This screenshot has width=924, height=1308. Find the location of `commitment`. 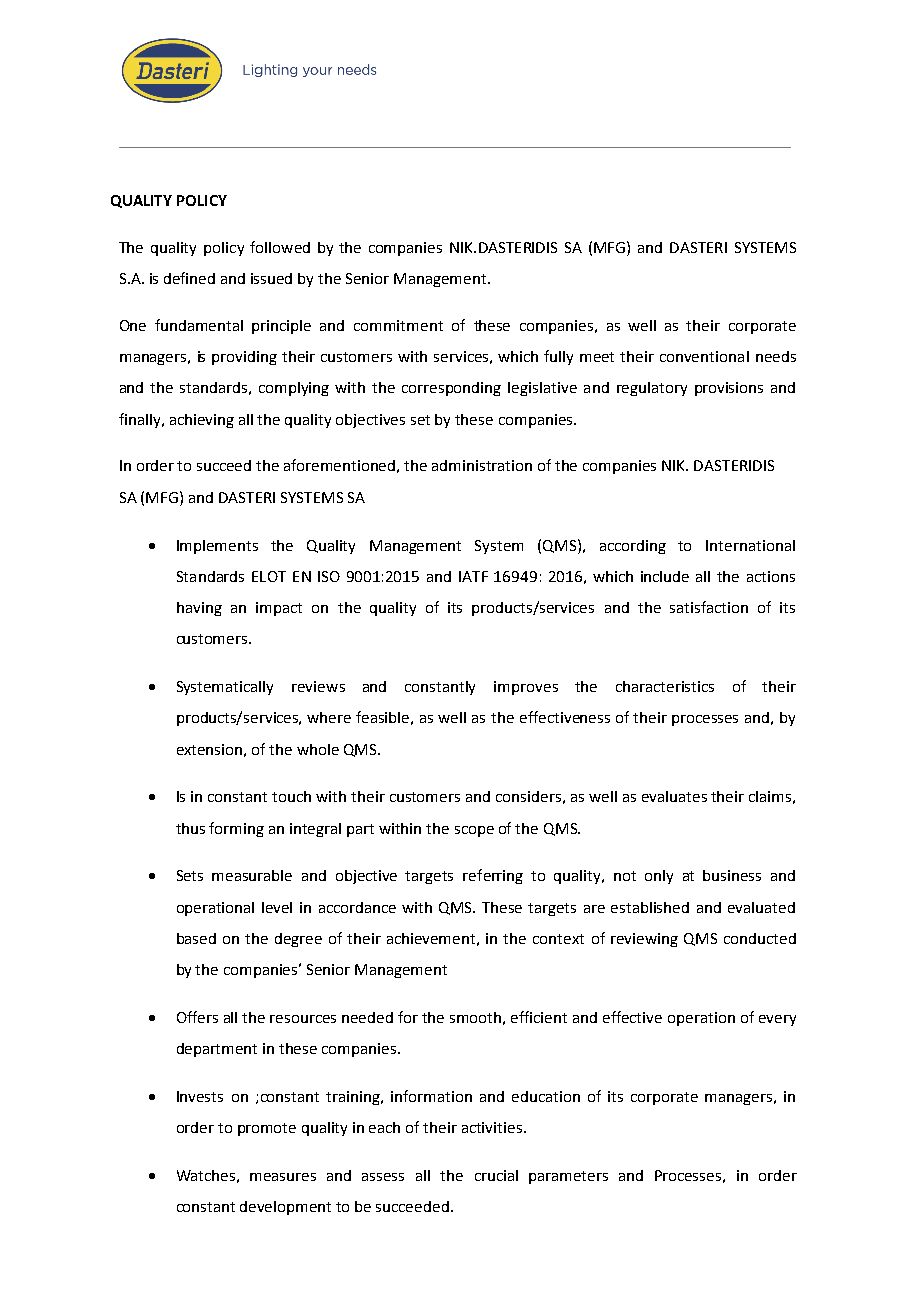

commitment is located at coordinates (398, 325).
